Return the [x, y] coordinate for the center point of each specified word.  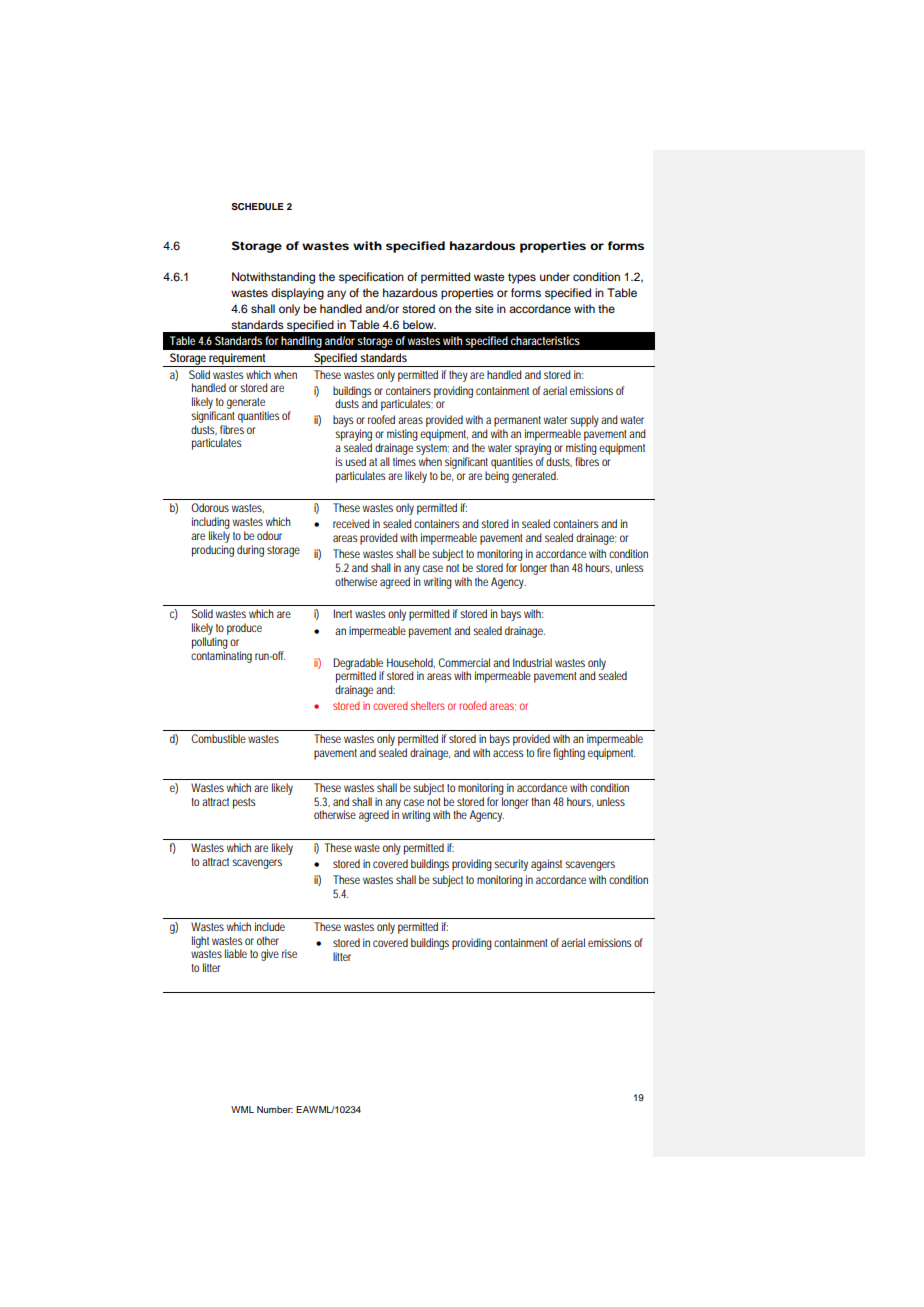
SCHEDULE [257, 206]
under [555, 276]
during [250, 551]
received [351, 523]
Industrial [532, 662]
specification [371, 278]
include [270, 926]
